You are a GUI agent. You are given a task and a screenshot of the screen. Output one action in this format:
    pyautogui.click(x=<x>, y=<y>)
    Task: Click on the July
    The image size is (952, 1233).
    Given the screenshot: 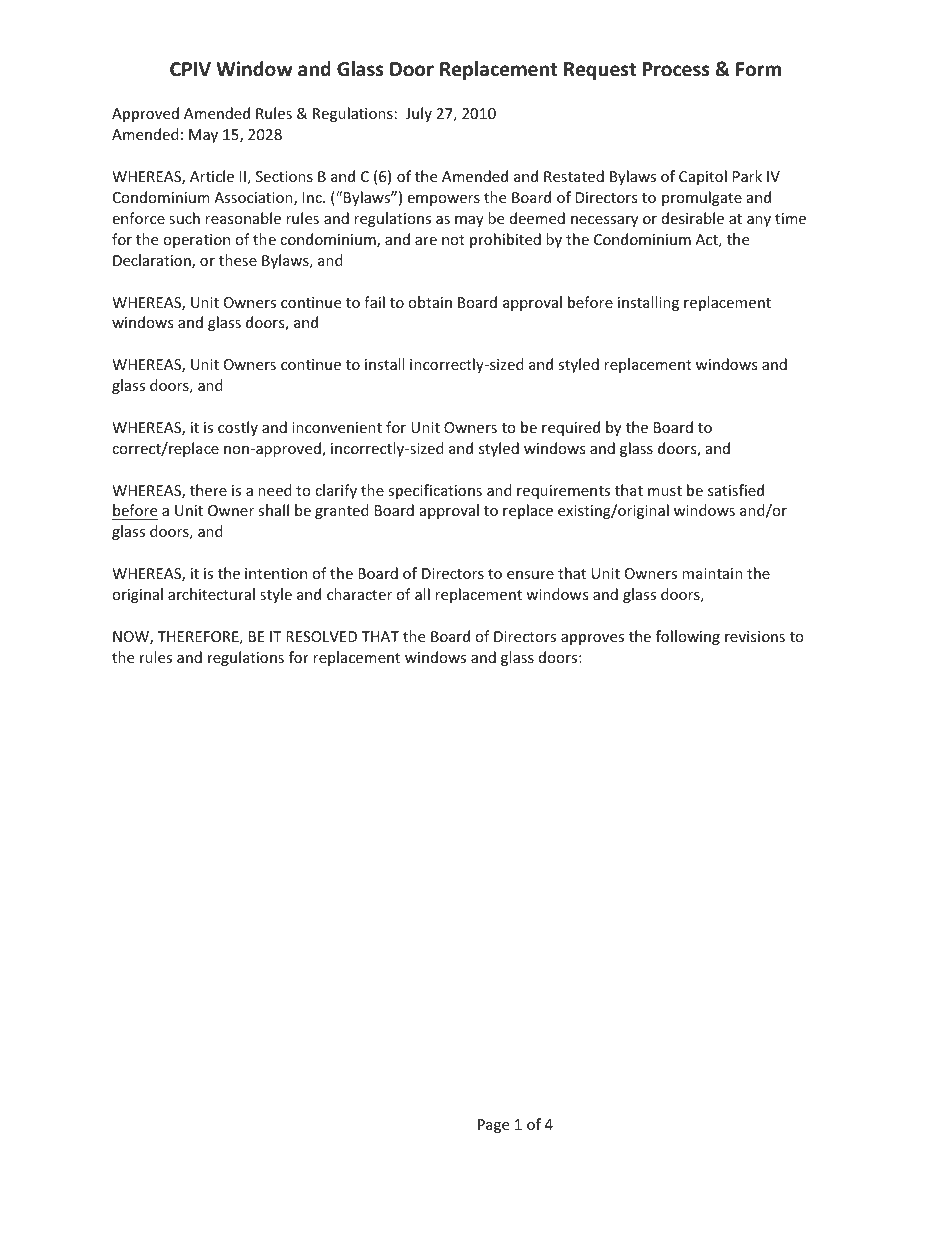 What is the action you would take?
    pyautogui.click(x=419, y=114)
